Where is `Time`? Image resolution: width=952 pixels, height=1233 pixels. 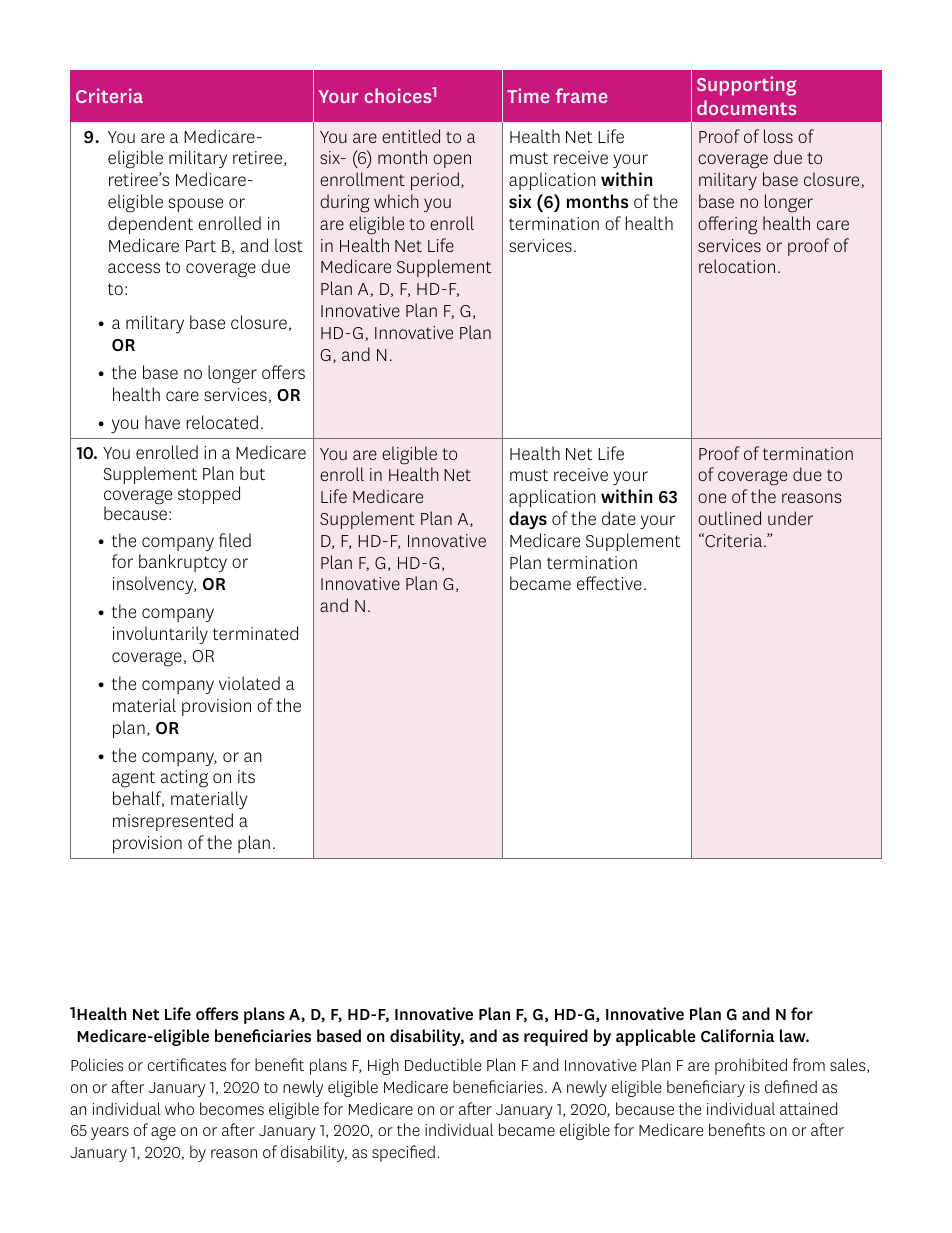
Time is located at coordinates (528, 95).
